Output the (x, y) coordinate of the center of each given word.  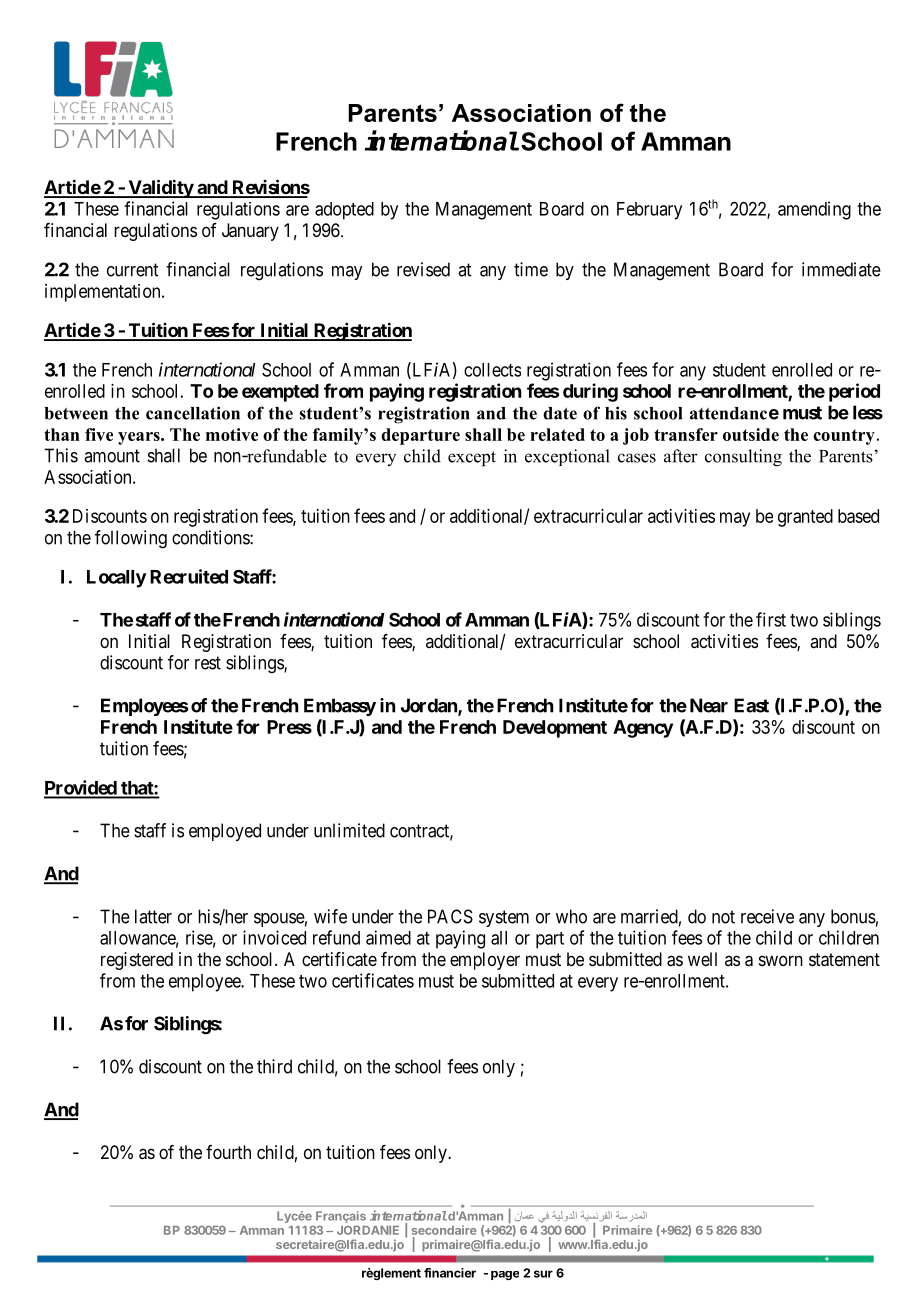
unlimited (349, 830)
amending (814, 210)
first (771, 619)
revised (423, 269)
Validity (160, 188)
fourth (228, 1152)
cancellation (193, 413)
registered (137, 961)
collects (492, 370)
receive (767, 916)
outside (751, 434)
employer (485, 961)
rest (208, 663)
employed (225, 832)
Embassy (340, 707)
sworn (781, 960)
